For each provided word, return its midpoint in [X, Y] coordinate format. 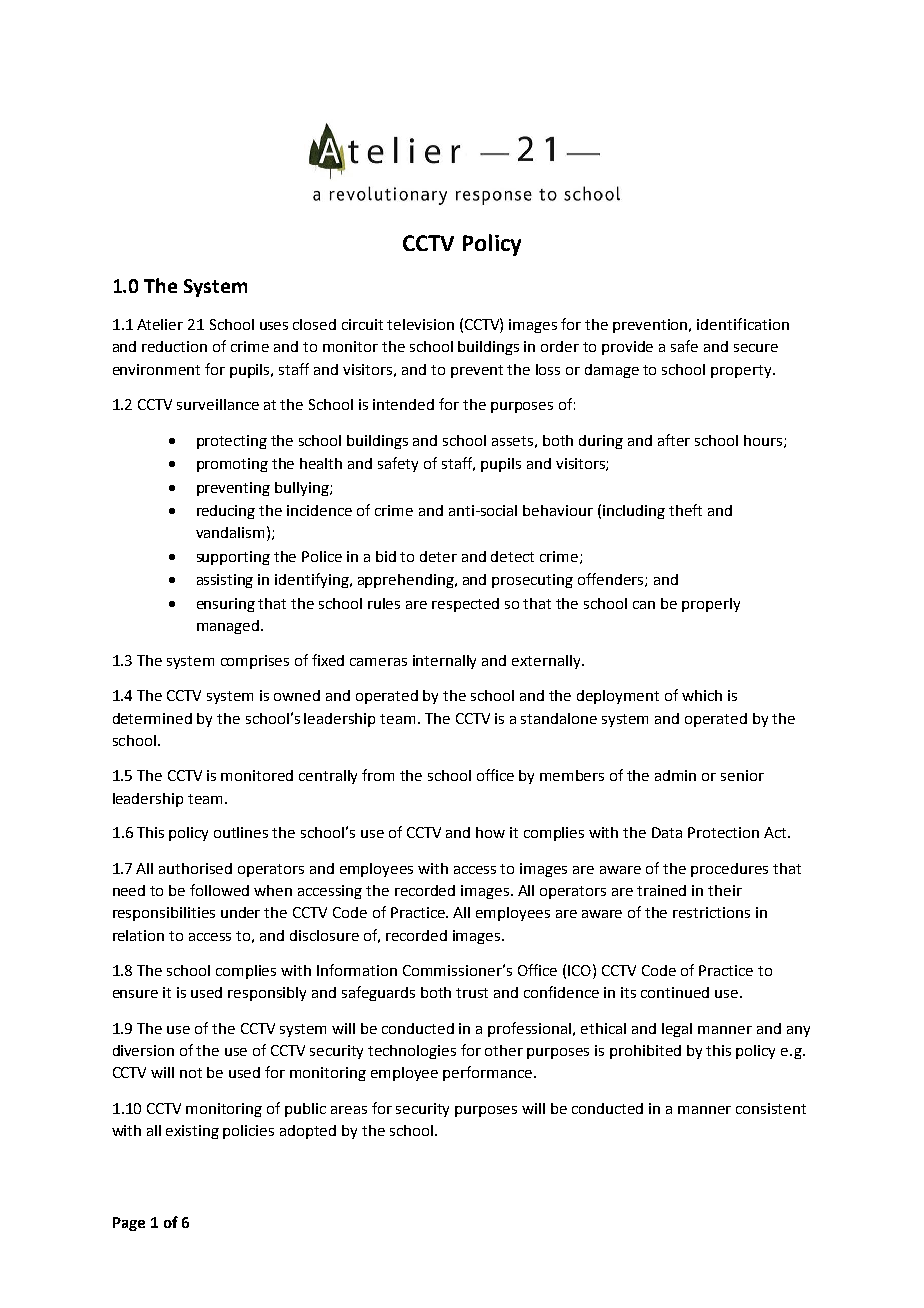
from [378, 775]
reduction [174, 346]
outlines [241, 832]
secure [756, 348]
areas [349, 1110]
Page [129, 1224]
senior [742, 775]
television [420, 324]
